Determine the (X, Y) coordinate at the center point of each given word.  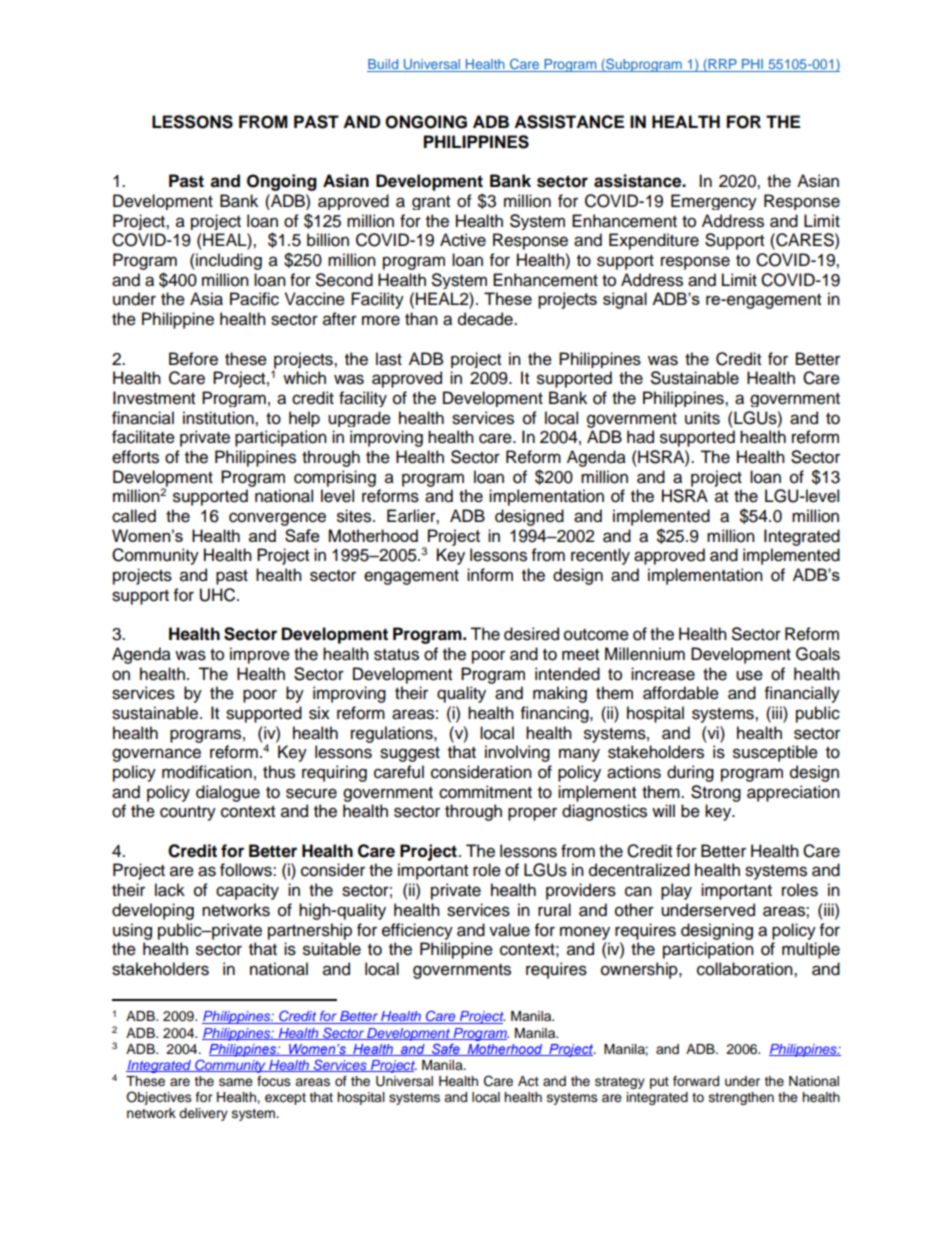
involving (517, 753)
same (236, 1082)
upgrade (359, 419)
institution (219, 418)
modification (207, 772)
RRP (722, 65)
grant (431, 203)
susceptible (775, 753)
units (702, 418)
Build (384, 65)
